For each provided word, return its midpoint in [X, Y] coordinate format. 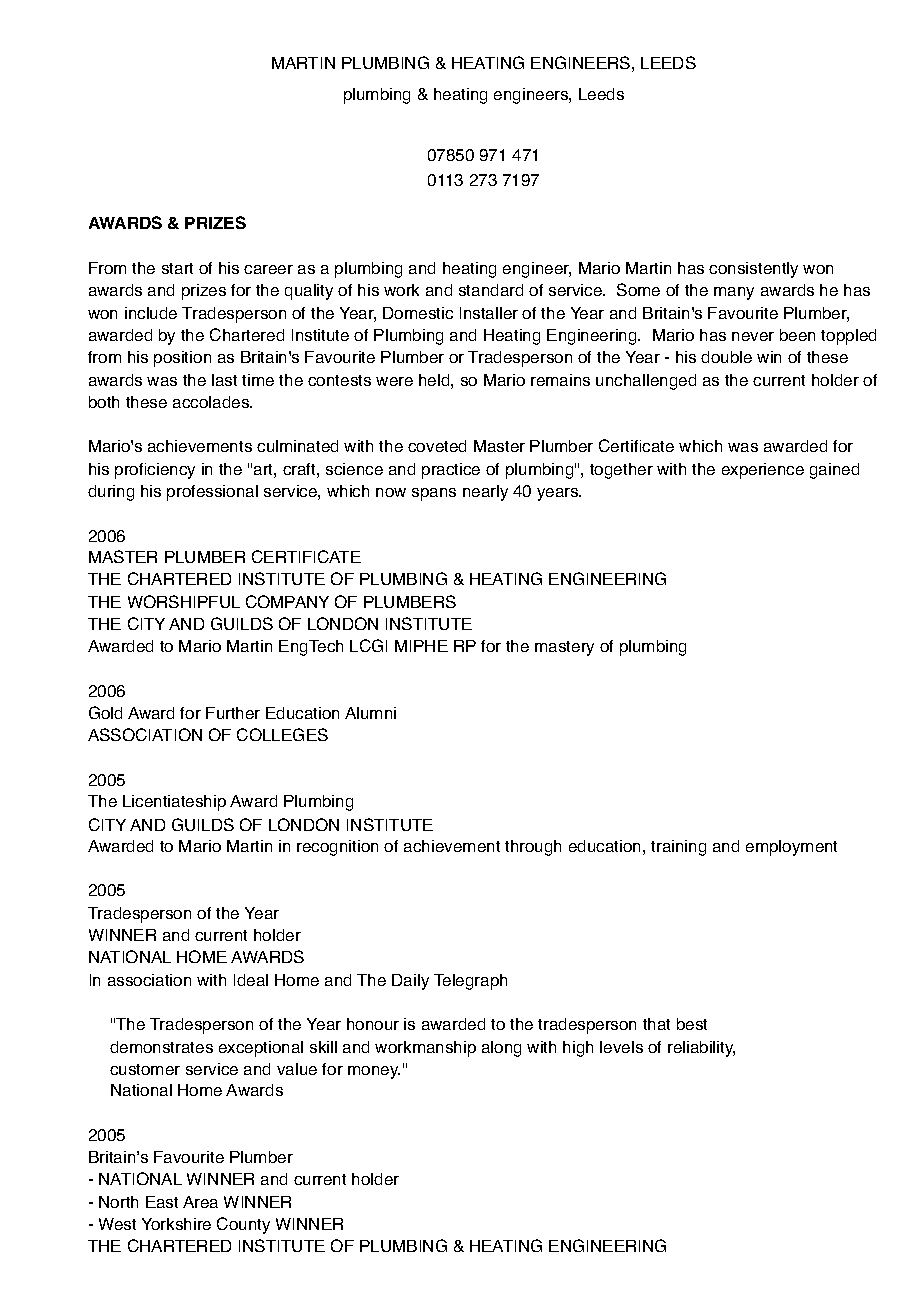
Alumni [370, 713]
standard [491, 290]
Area [200, 1202]
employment [791, 848]
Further [233, 713]
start [177, 268]
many [734, 293]
